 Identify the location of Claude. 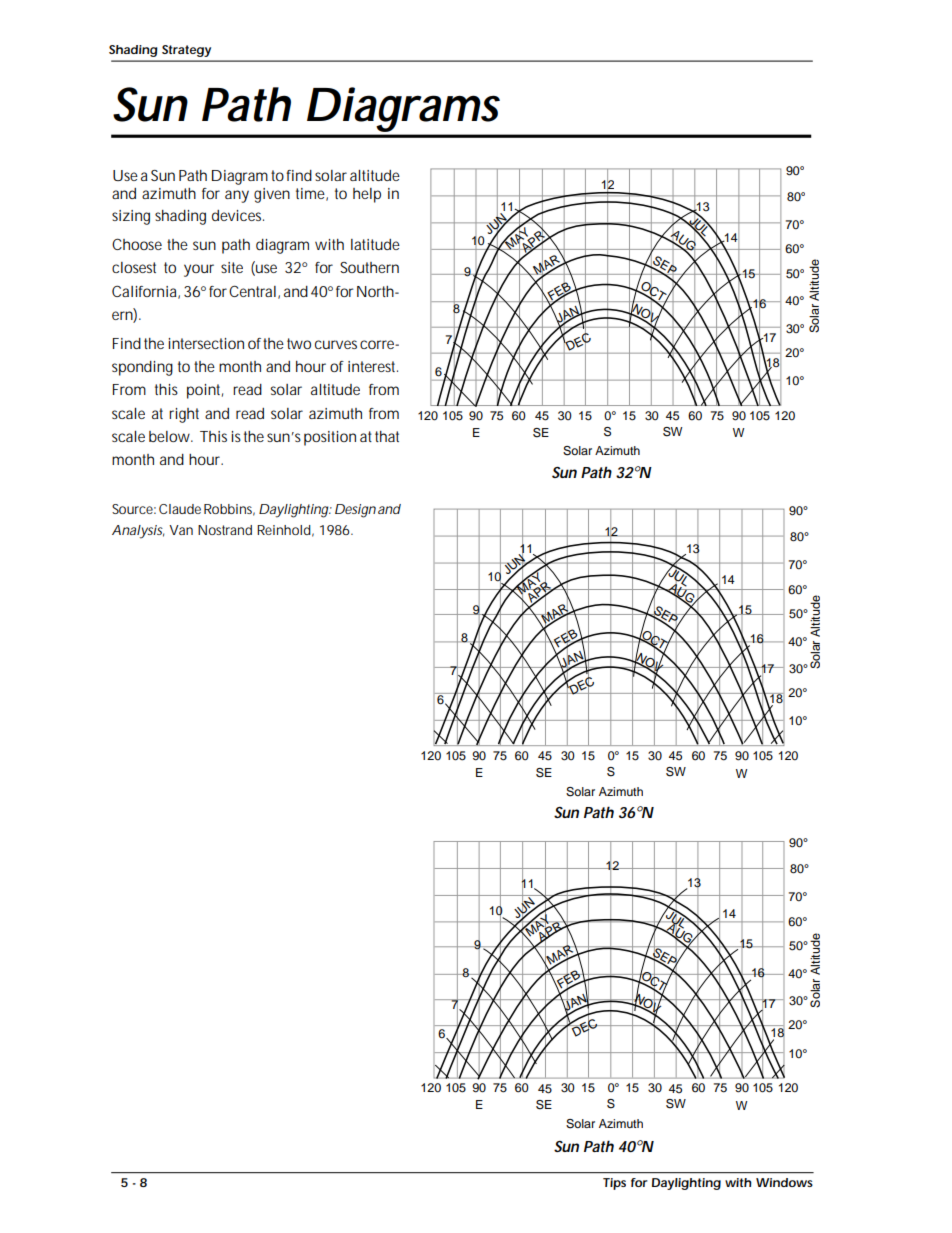
(180, 509).
